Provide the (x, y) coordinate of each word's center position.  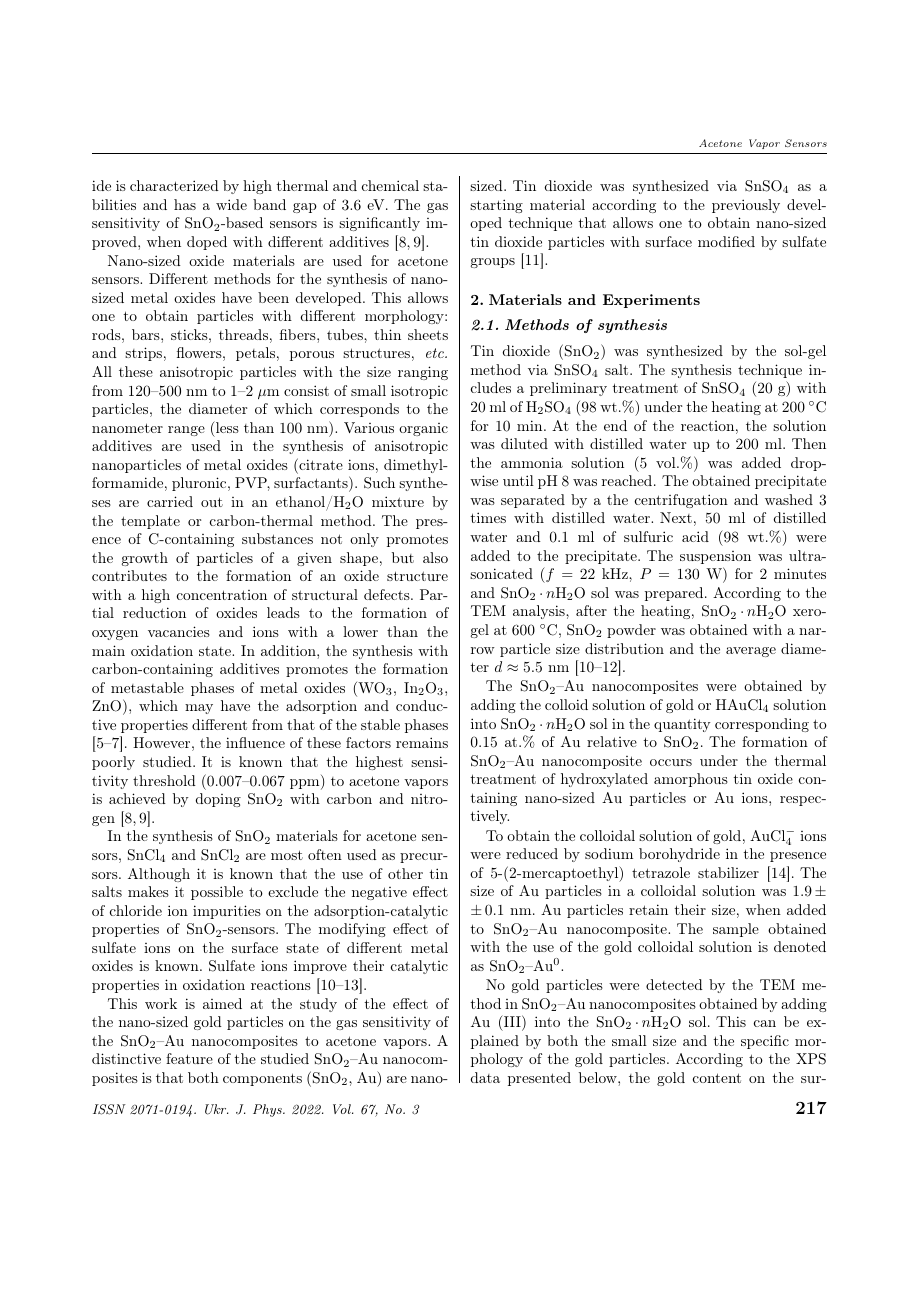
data (485, 1077)
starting (496, 206)
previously (746, 206)
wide (231, 204)
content (717, 1078)
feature (189, 1058)
